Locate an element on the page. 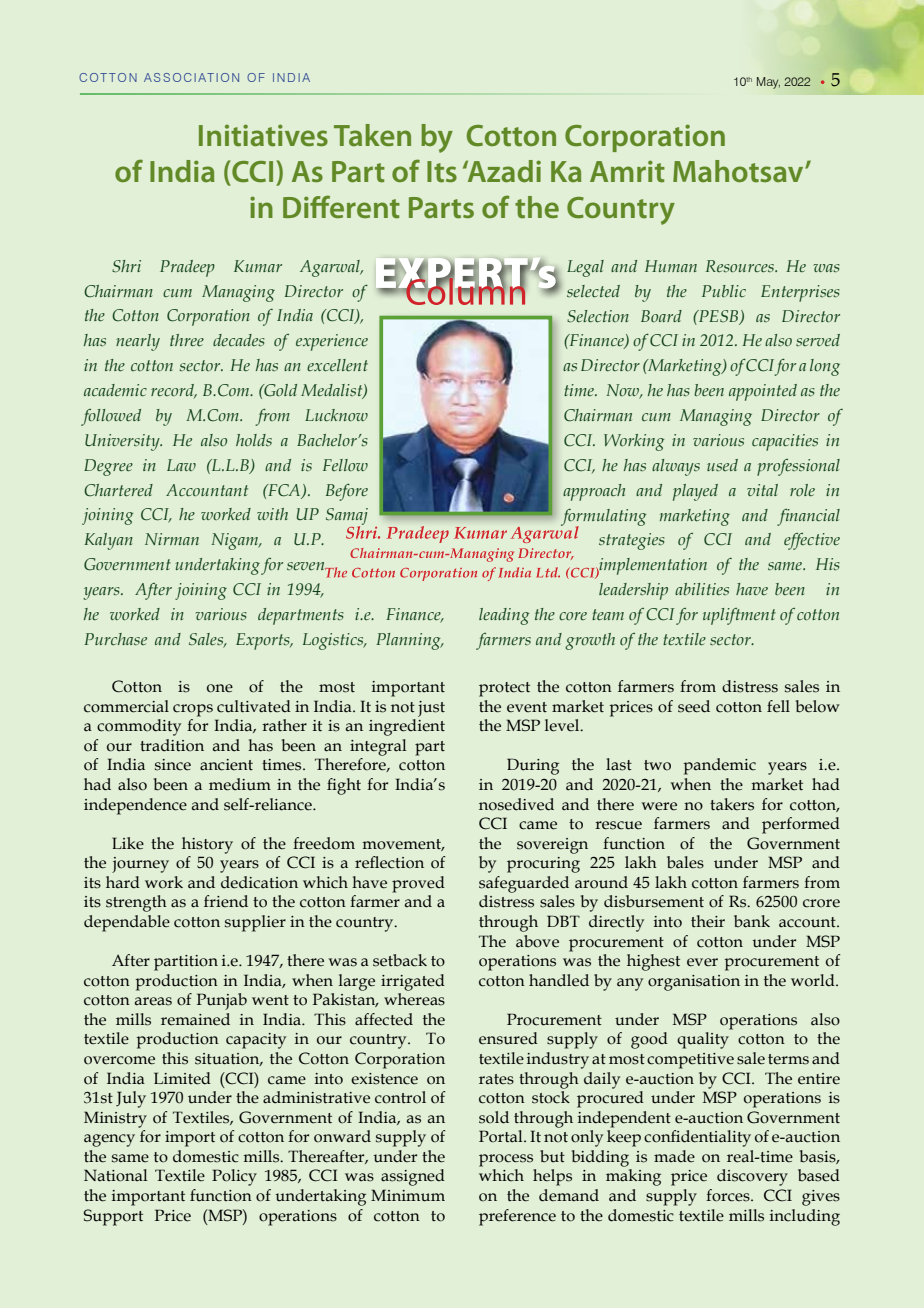  Taken is located at coordinates (372, 135).
